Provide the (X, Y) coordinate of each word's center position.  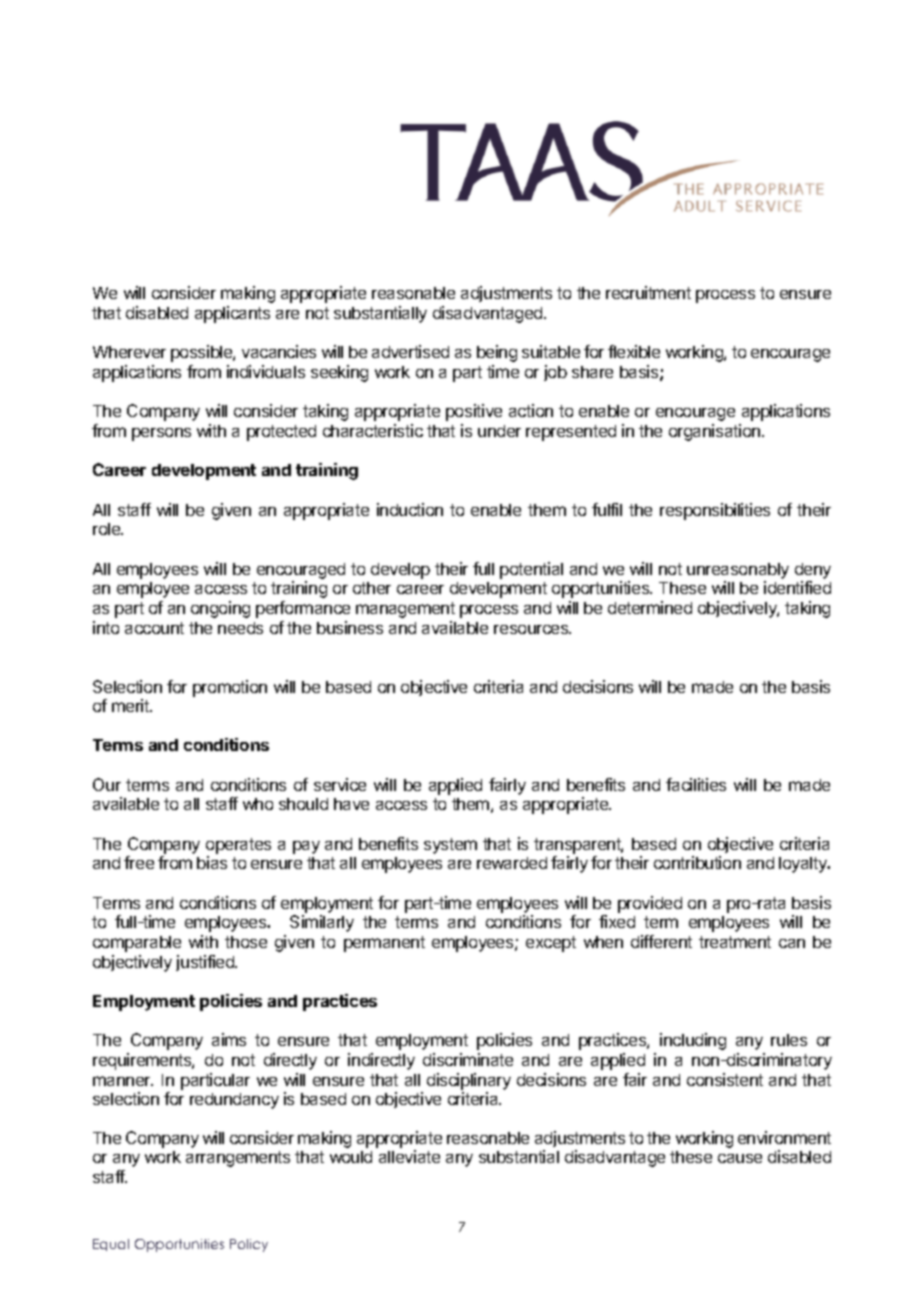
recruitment (648, 292)
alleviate (409, 1156)
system (450, 846)
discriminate (468, 1059)
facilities (696, 784)
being (497, 353)
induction (410, 509)
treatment (735, 942)
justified (206, 963)
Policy (249, 1245)
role (108, 529)
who (258, 804)
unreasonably (738, 571)
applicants (232, 314)
